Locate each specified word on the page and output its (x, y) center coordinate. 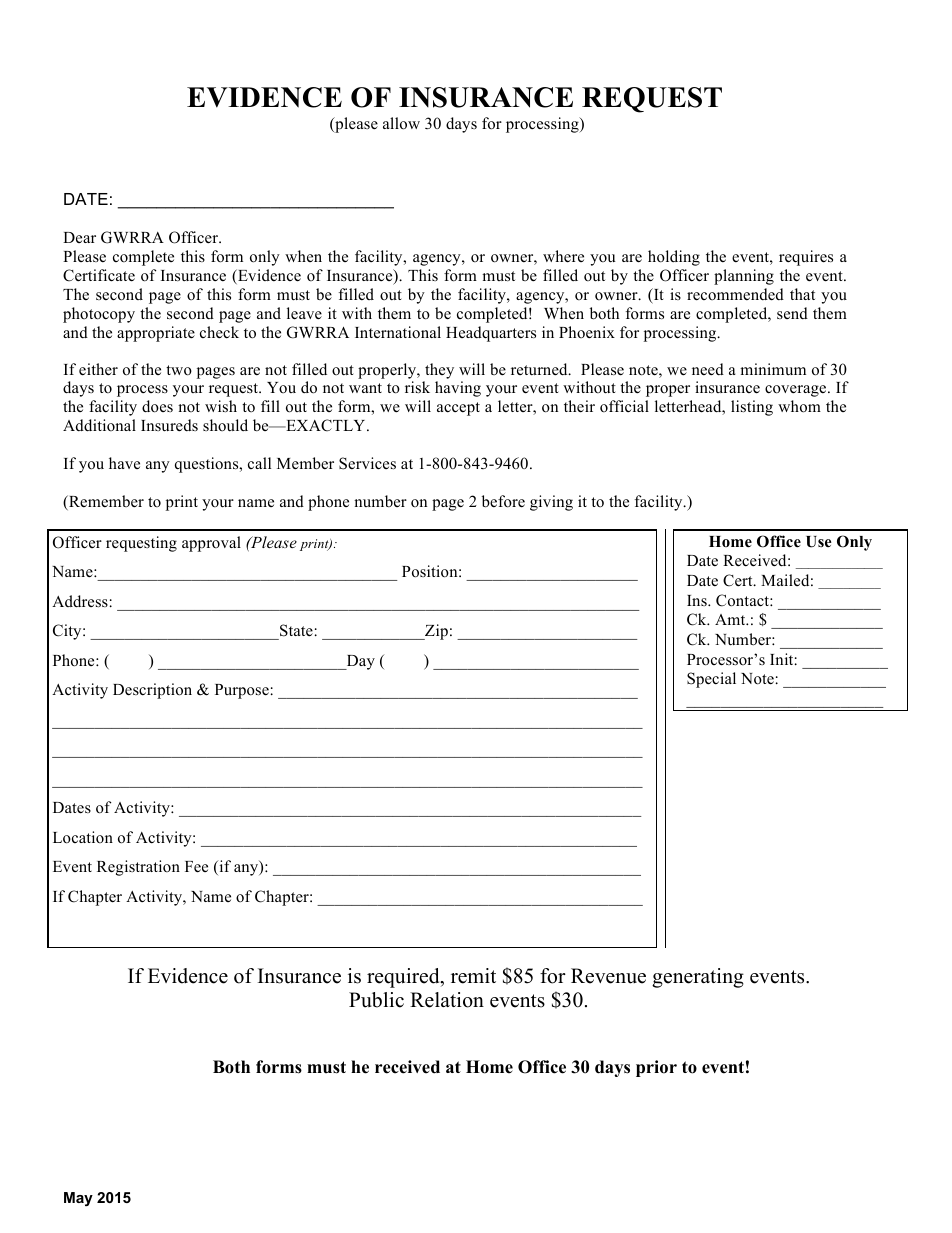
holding (674, 258)
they (439, 371)
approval (211, 544)
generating (698, 978)
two (179, 370)
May (78, 1199)
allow (401, 123)
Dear (79, 237)
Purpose (242, 691)
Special (711, 680)
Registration (138, 868)
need (708, 369)
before (503, 501)
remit (473, 976)
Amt (731, 619)
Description (152, 691)
